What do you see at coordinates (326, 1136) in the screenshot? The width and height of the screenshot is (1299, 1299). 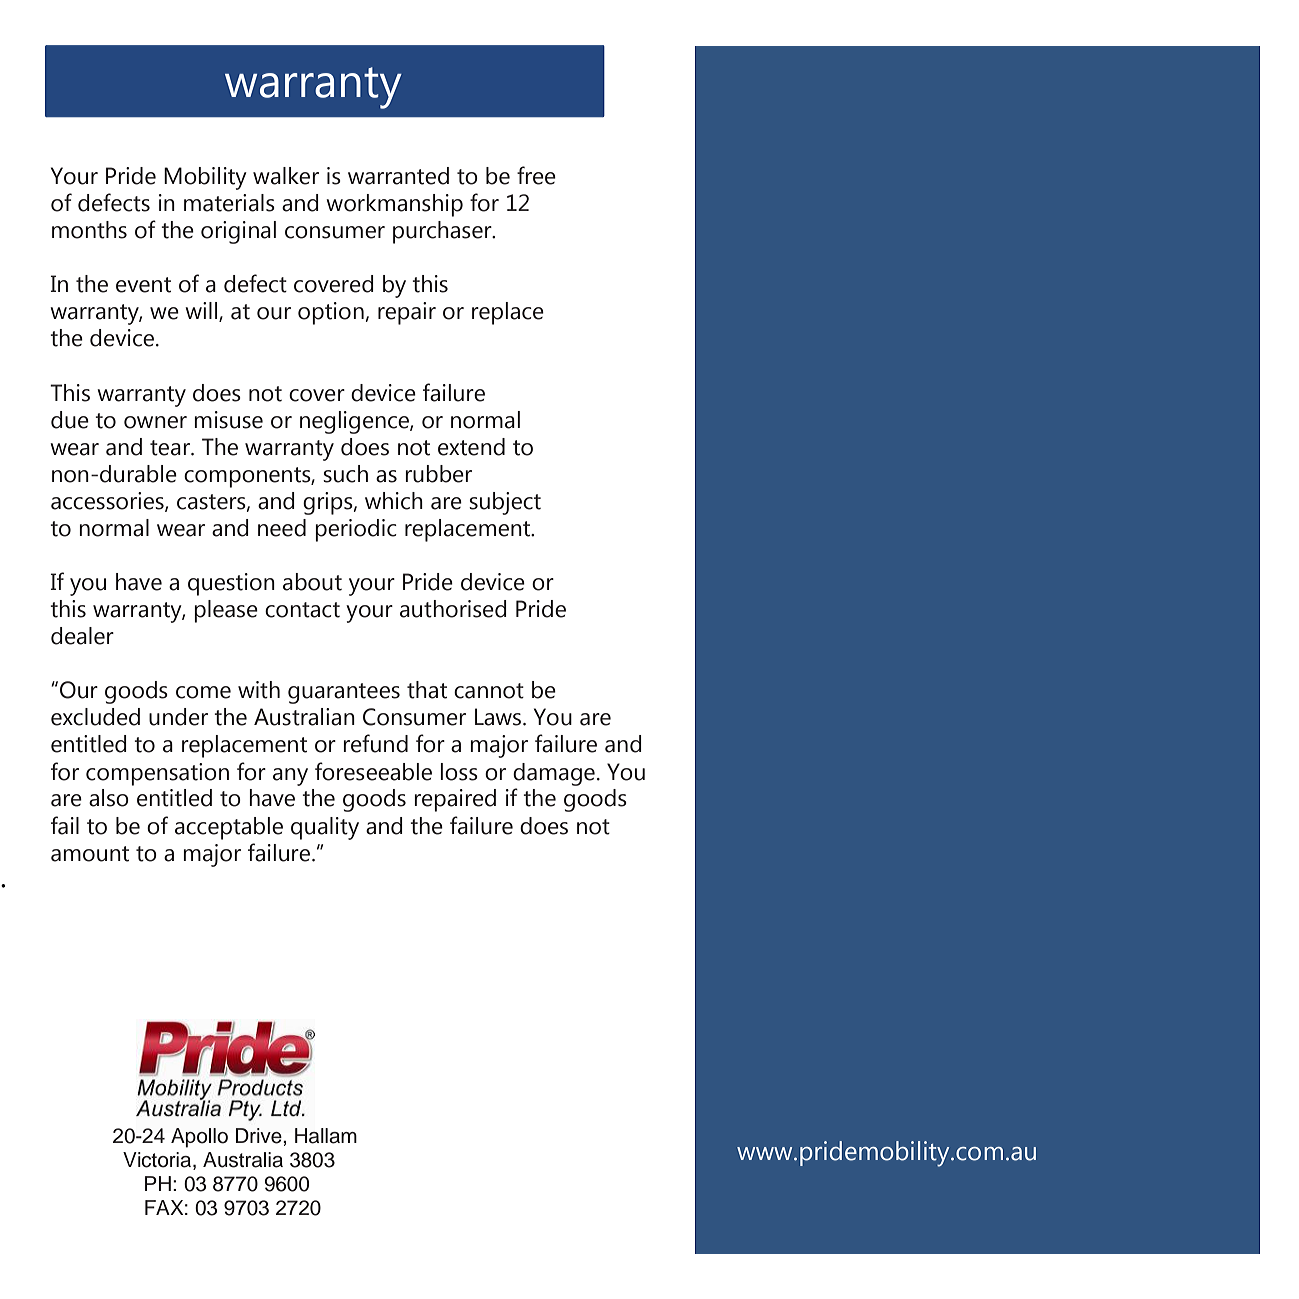 I see `Hallam` at bounding box center [326, 1136].
